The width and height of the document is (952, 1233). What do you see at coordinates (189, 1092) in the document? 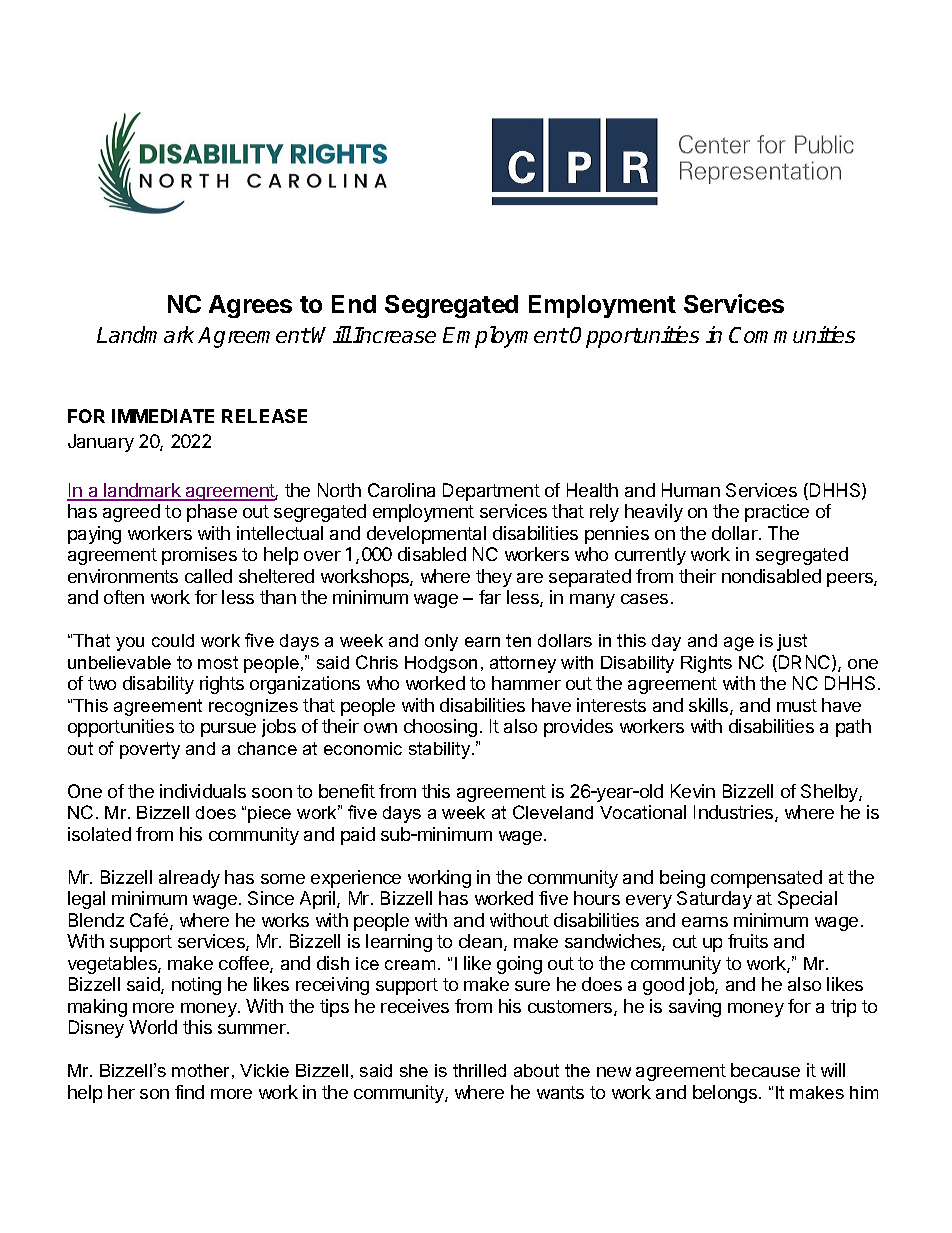
I see `find` at bounding box center [189, 1092].
